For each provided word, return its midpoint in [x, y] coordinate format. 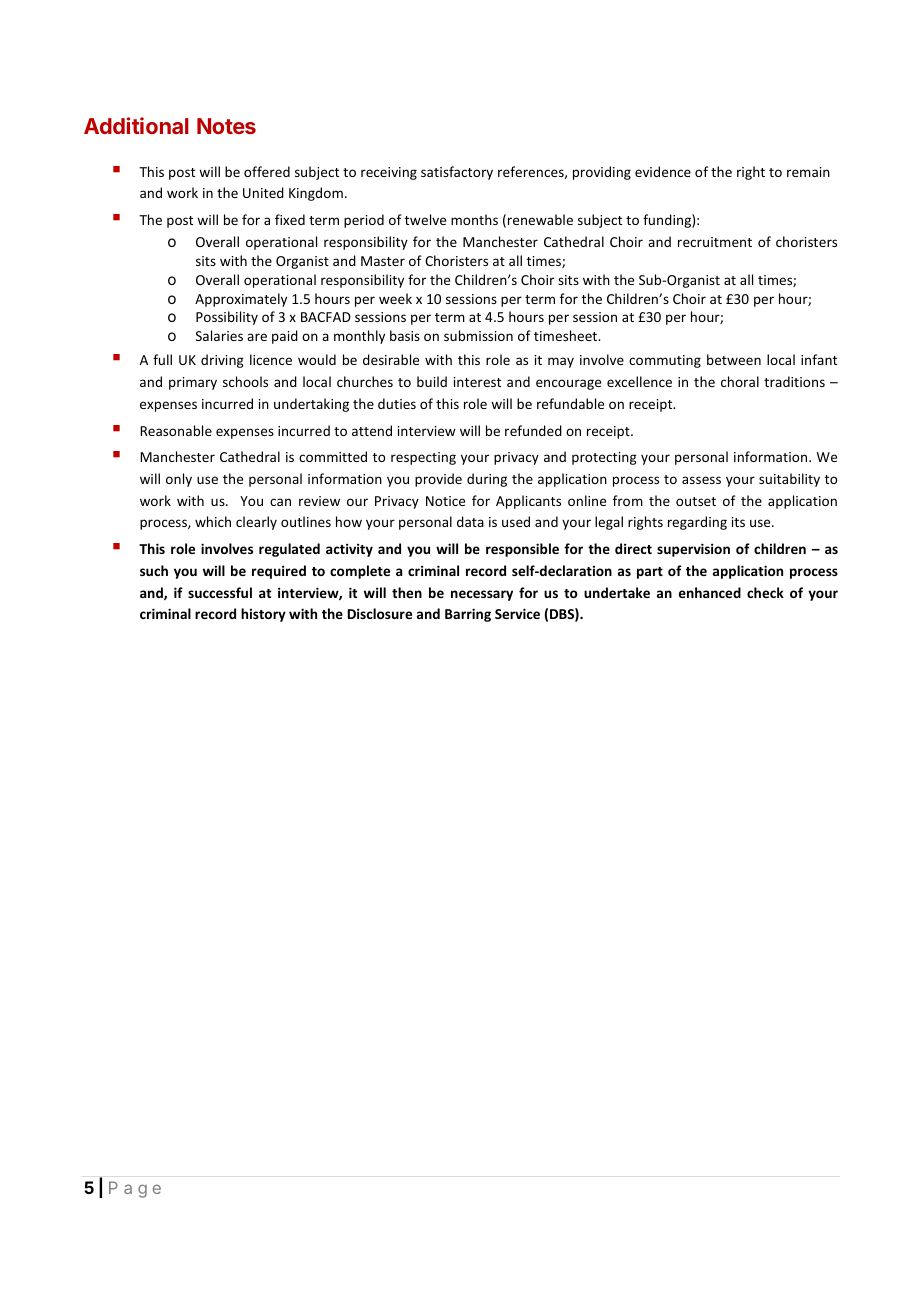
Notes [226, 126]
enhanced [710, 592]
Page [135, 1189]
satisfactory [457, 173]
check [765, 592]
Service [517, 613]
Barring [468, 615]
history [263, 615]
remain [808, 172]
